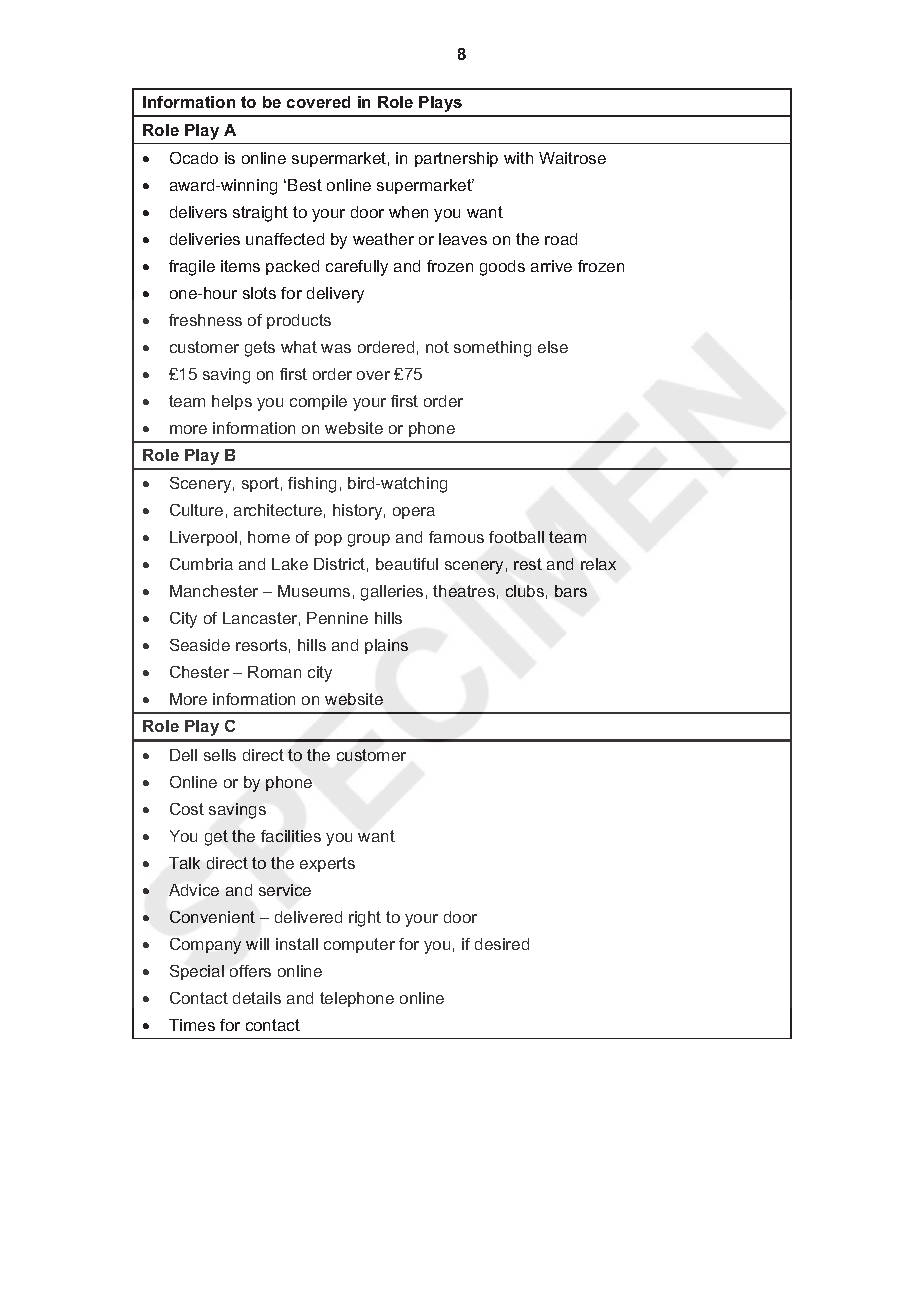 This screenshot has width=924, height=1308. I want to click on arrive, so click(551, 266).
